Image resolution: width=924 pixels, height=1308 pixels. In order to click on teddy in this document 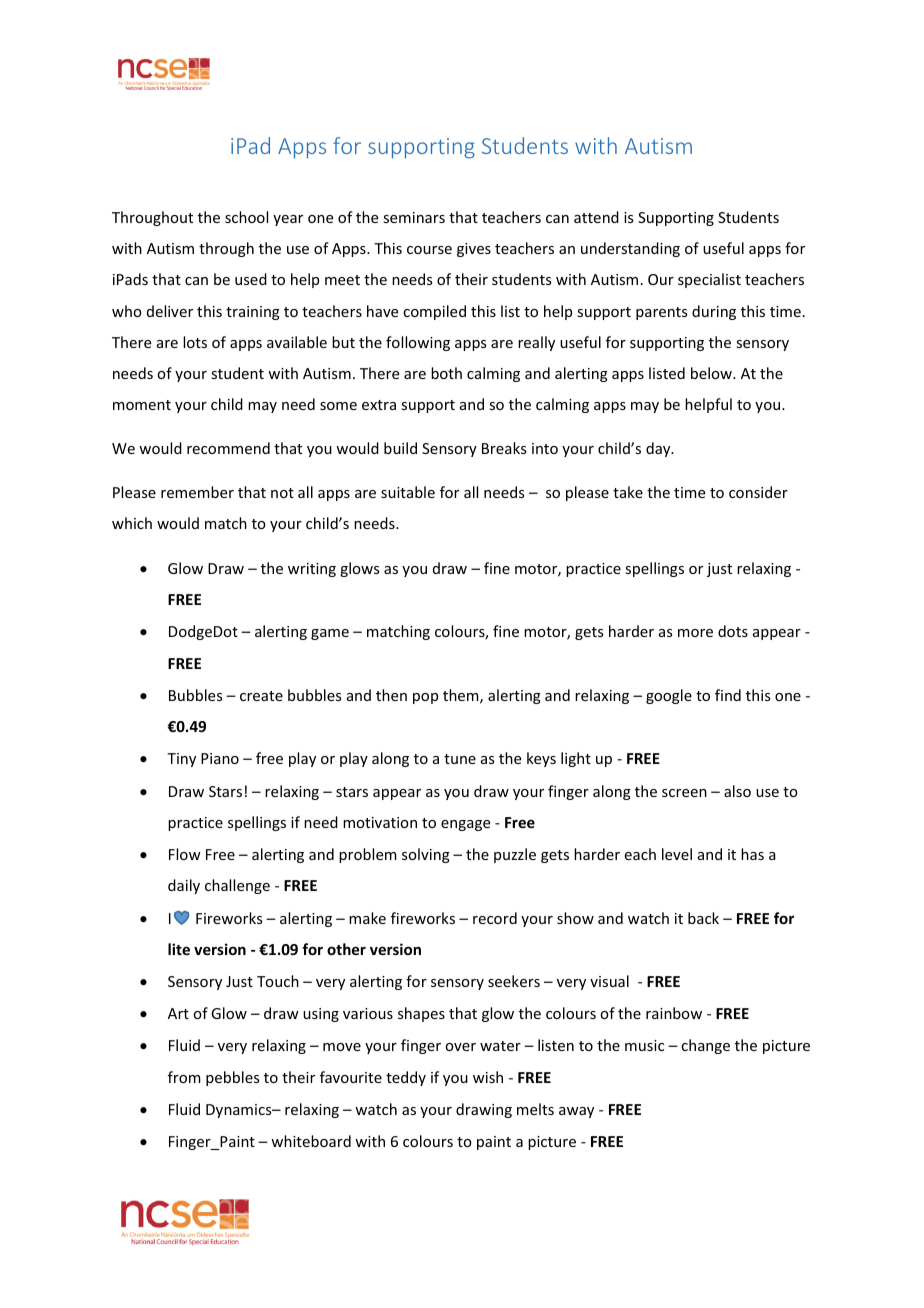, I will do `click(406, 1078)`.
